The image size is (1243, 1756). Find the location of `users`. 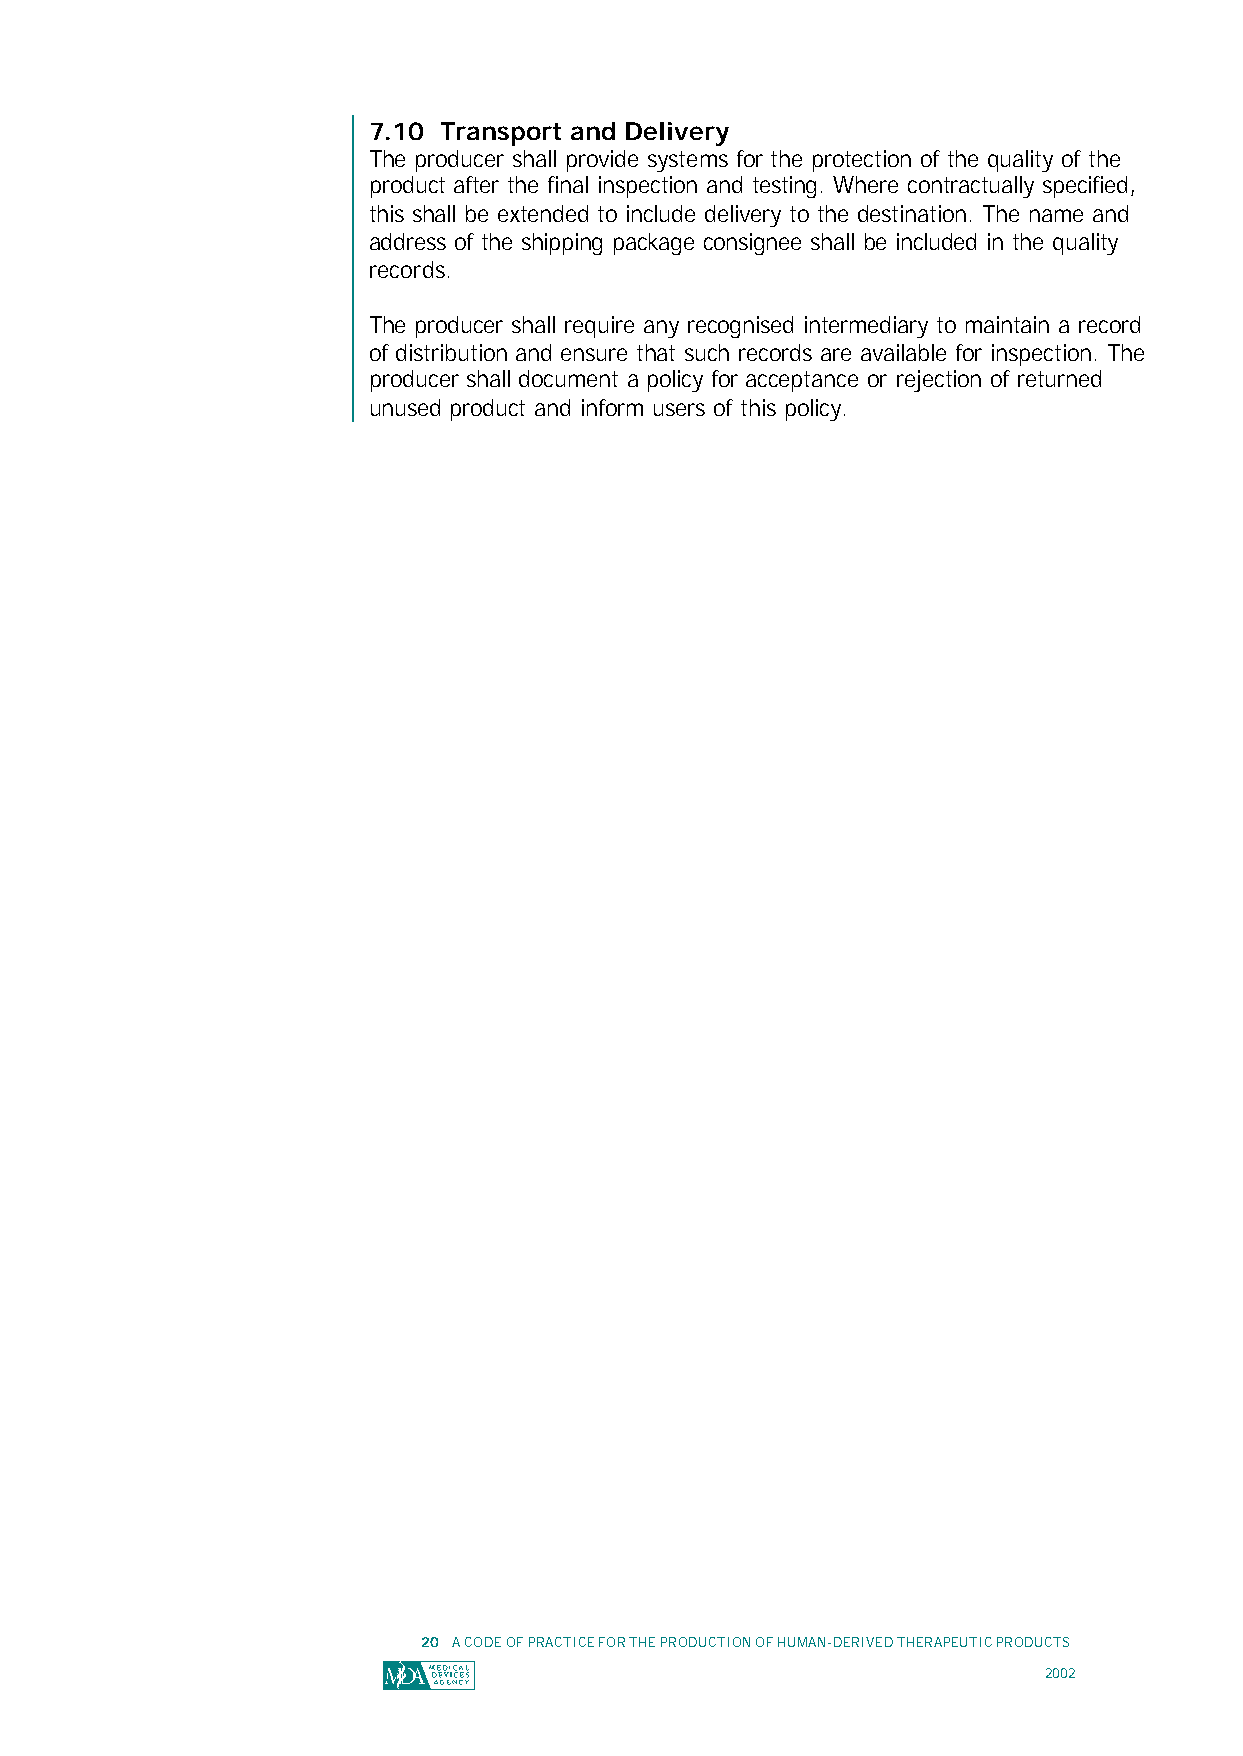

users is located at coordinates (679, 409).
